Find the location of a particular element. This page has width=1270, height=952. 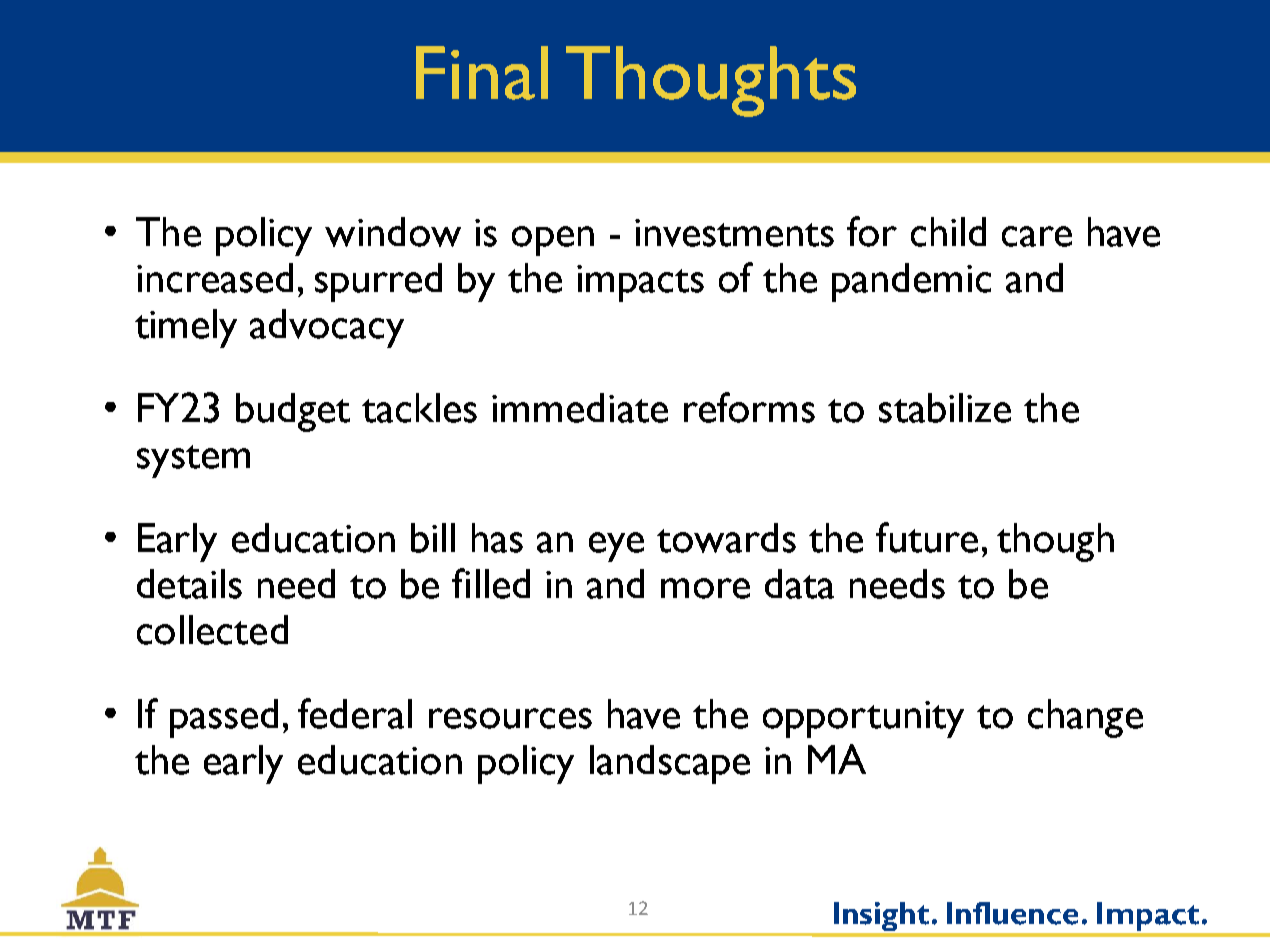

open is located at coordinates (553, 241).
